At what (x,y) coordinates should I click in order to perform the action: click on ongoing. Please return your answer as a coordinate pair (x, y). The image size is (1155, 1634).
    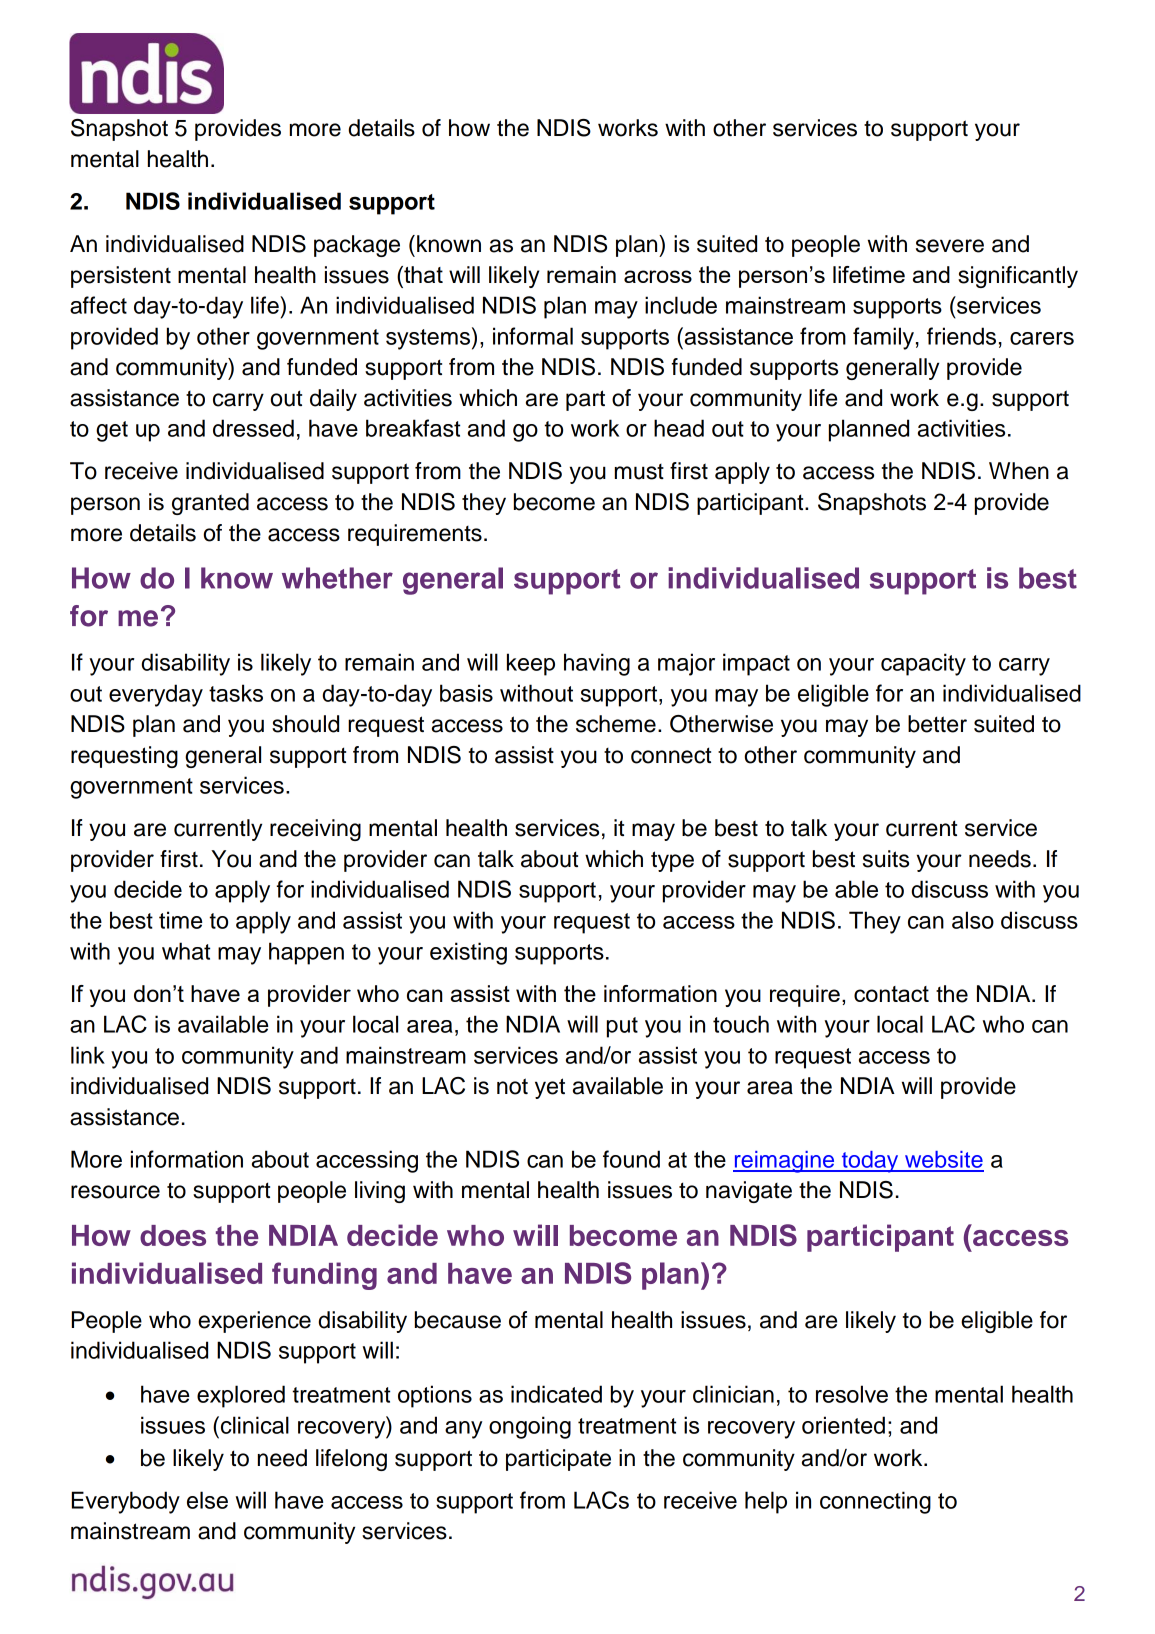
    Looking at the image, I should click on (530, 1427).
